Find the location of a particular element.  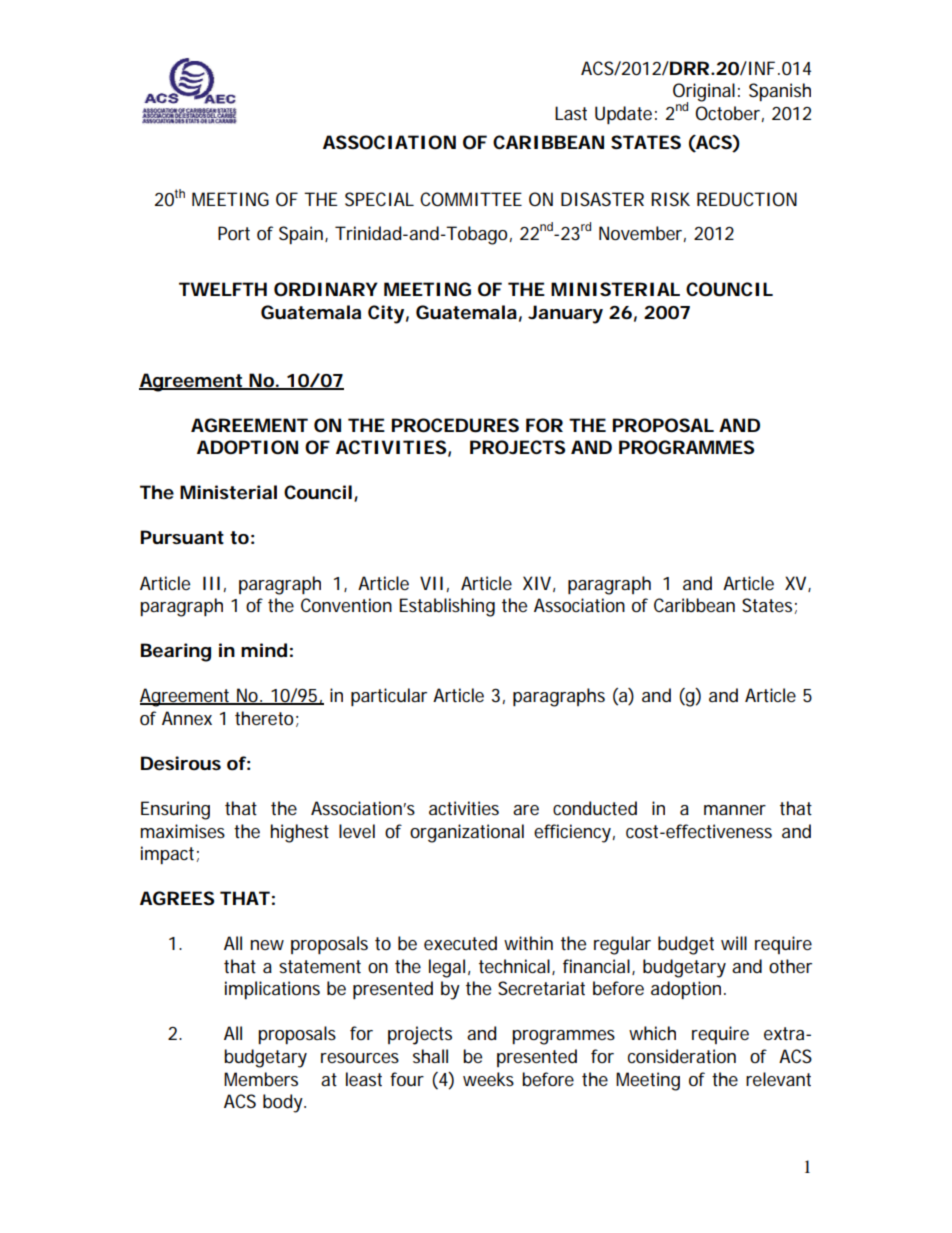

manner is located at coordinates (735, 810).
